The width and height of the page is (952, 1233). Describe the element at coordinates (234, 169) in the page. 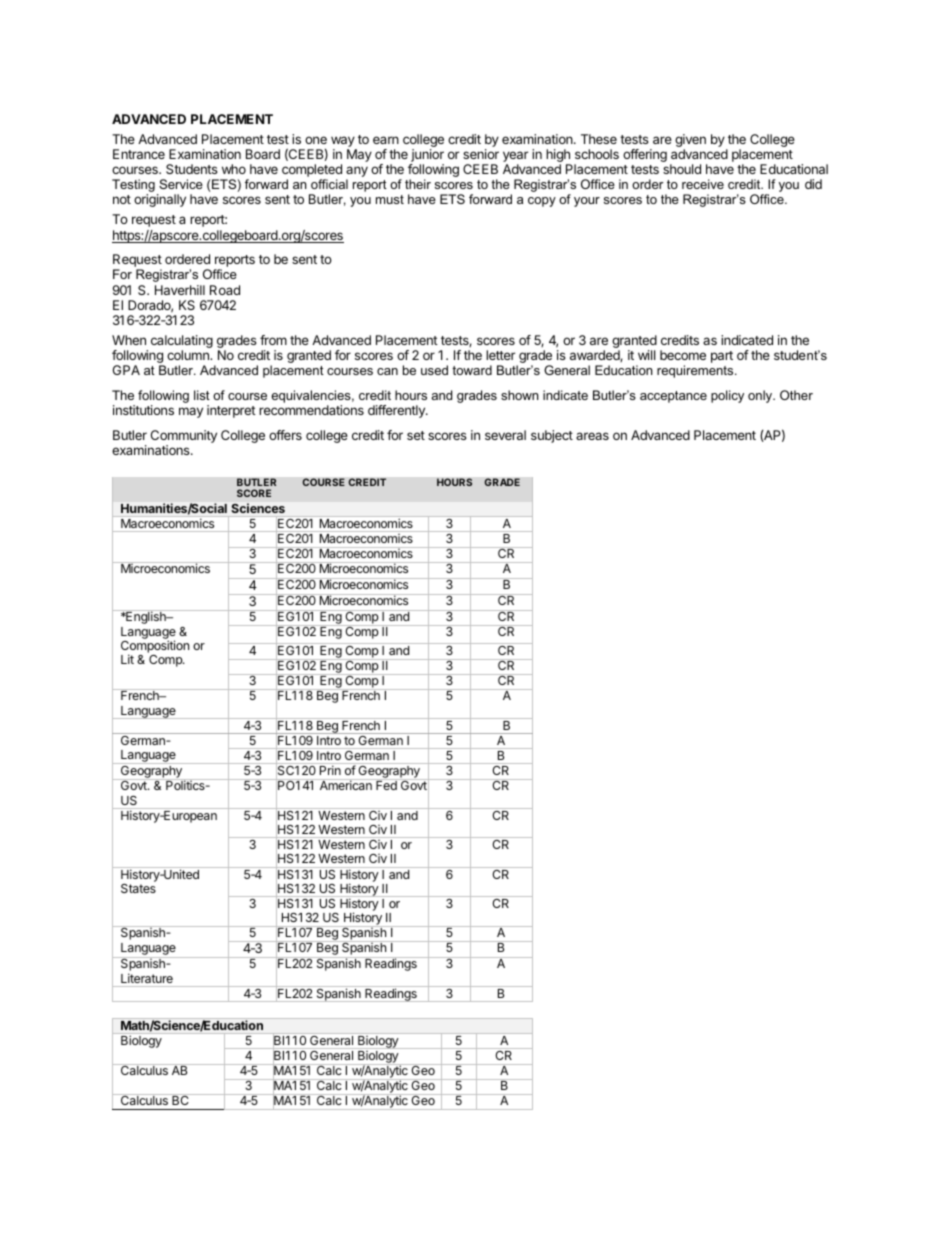

I see `who` at that location.
